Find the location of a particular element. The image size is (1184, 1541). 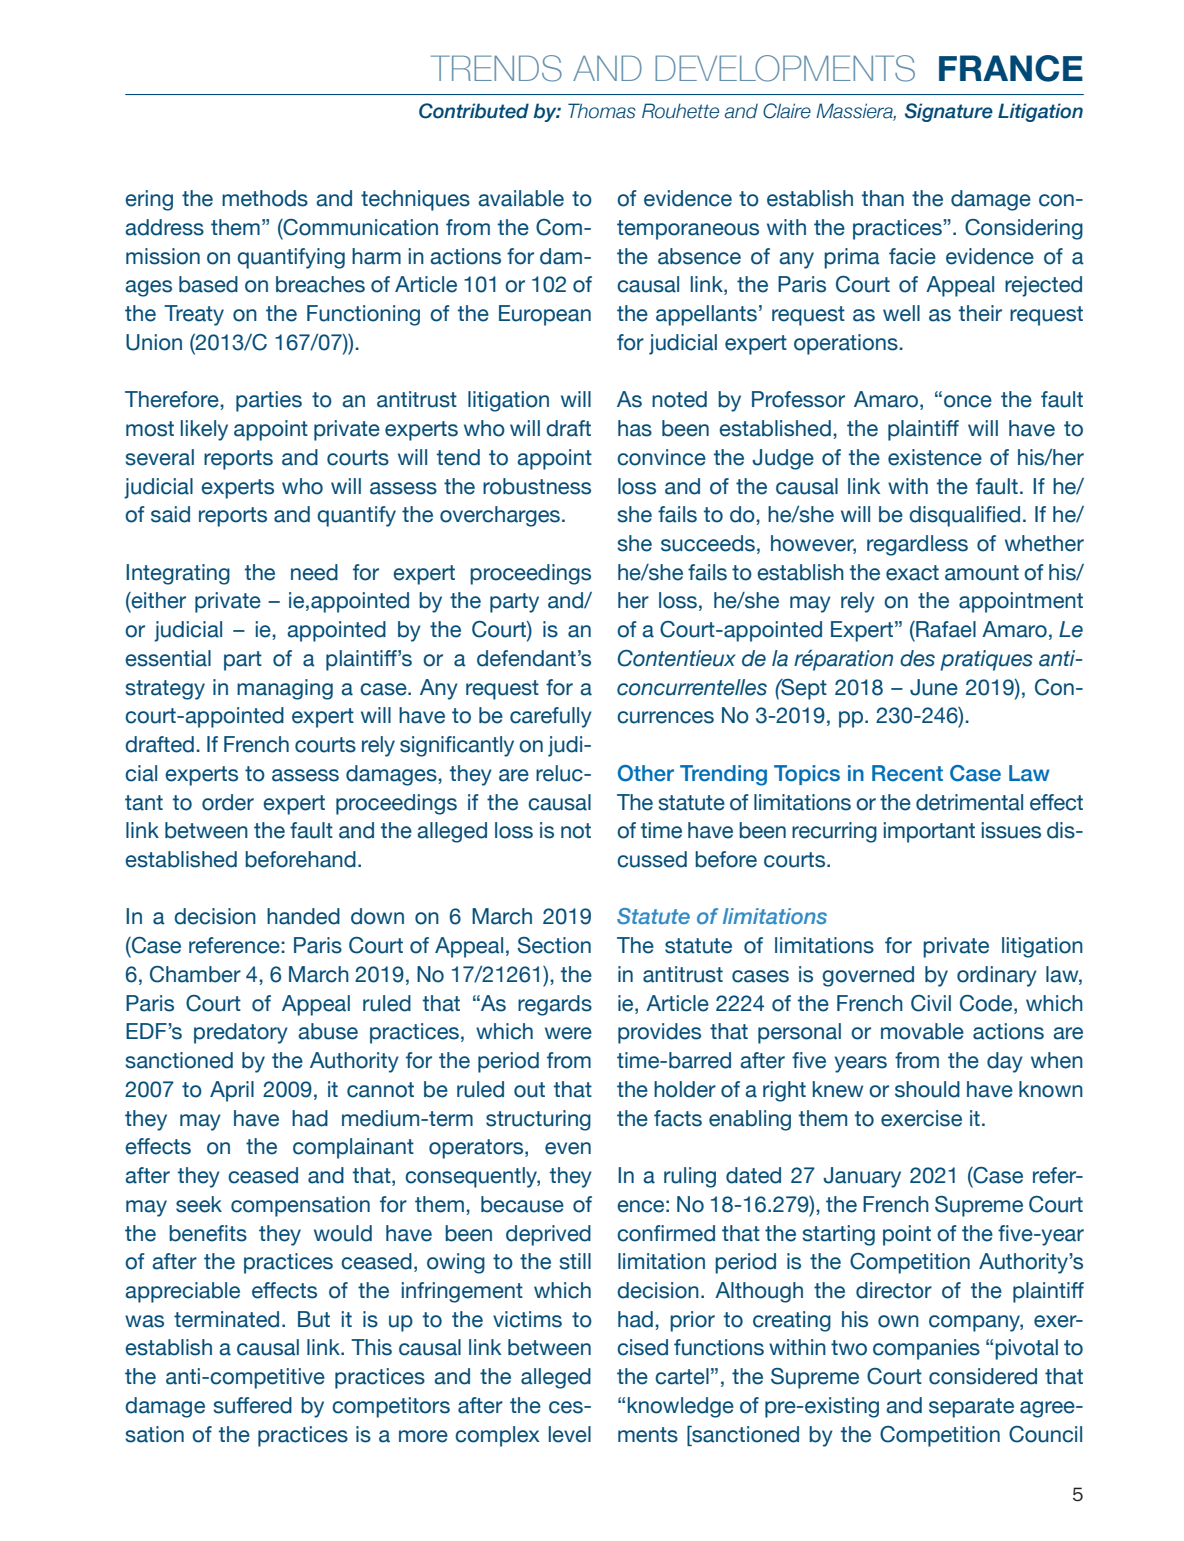

methods is located at coordinates (265, 198).
